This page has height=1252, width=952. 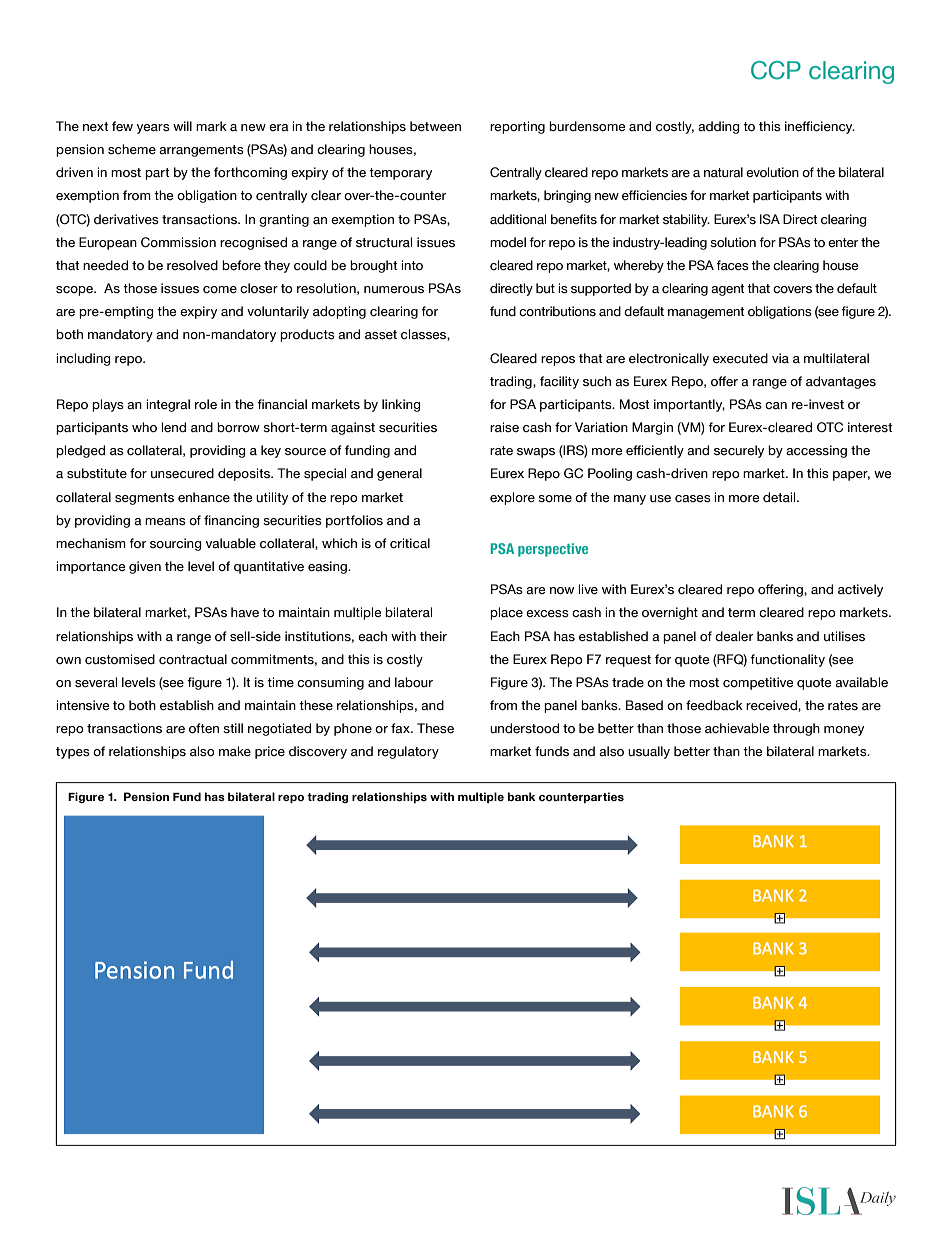 What do you see at coordinates (796, 729) in the page?
I see `through` at bounding box center [796, 729].
